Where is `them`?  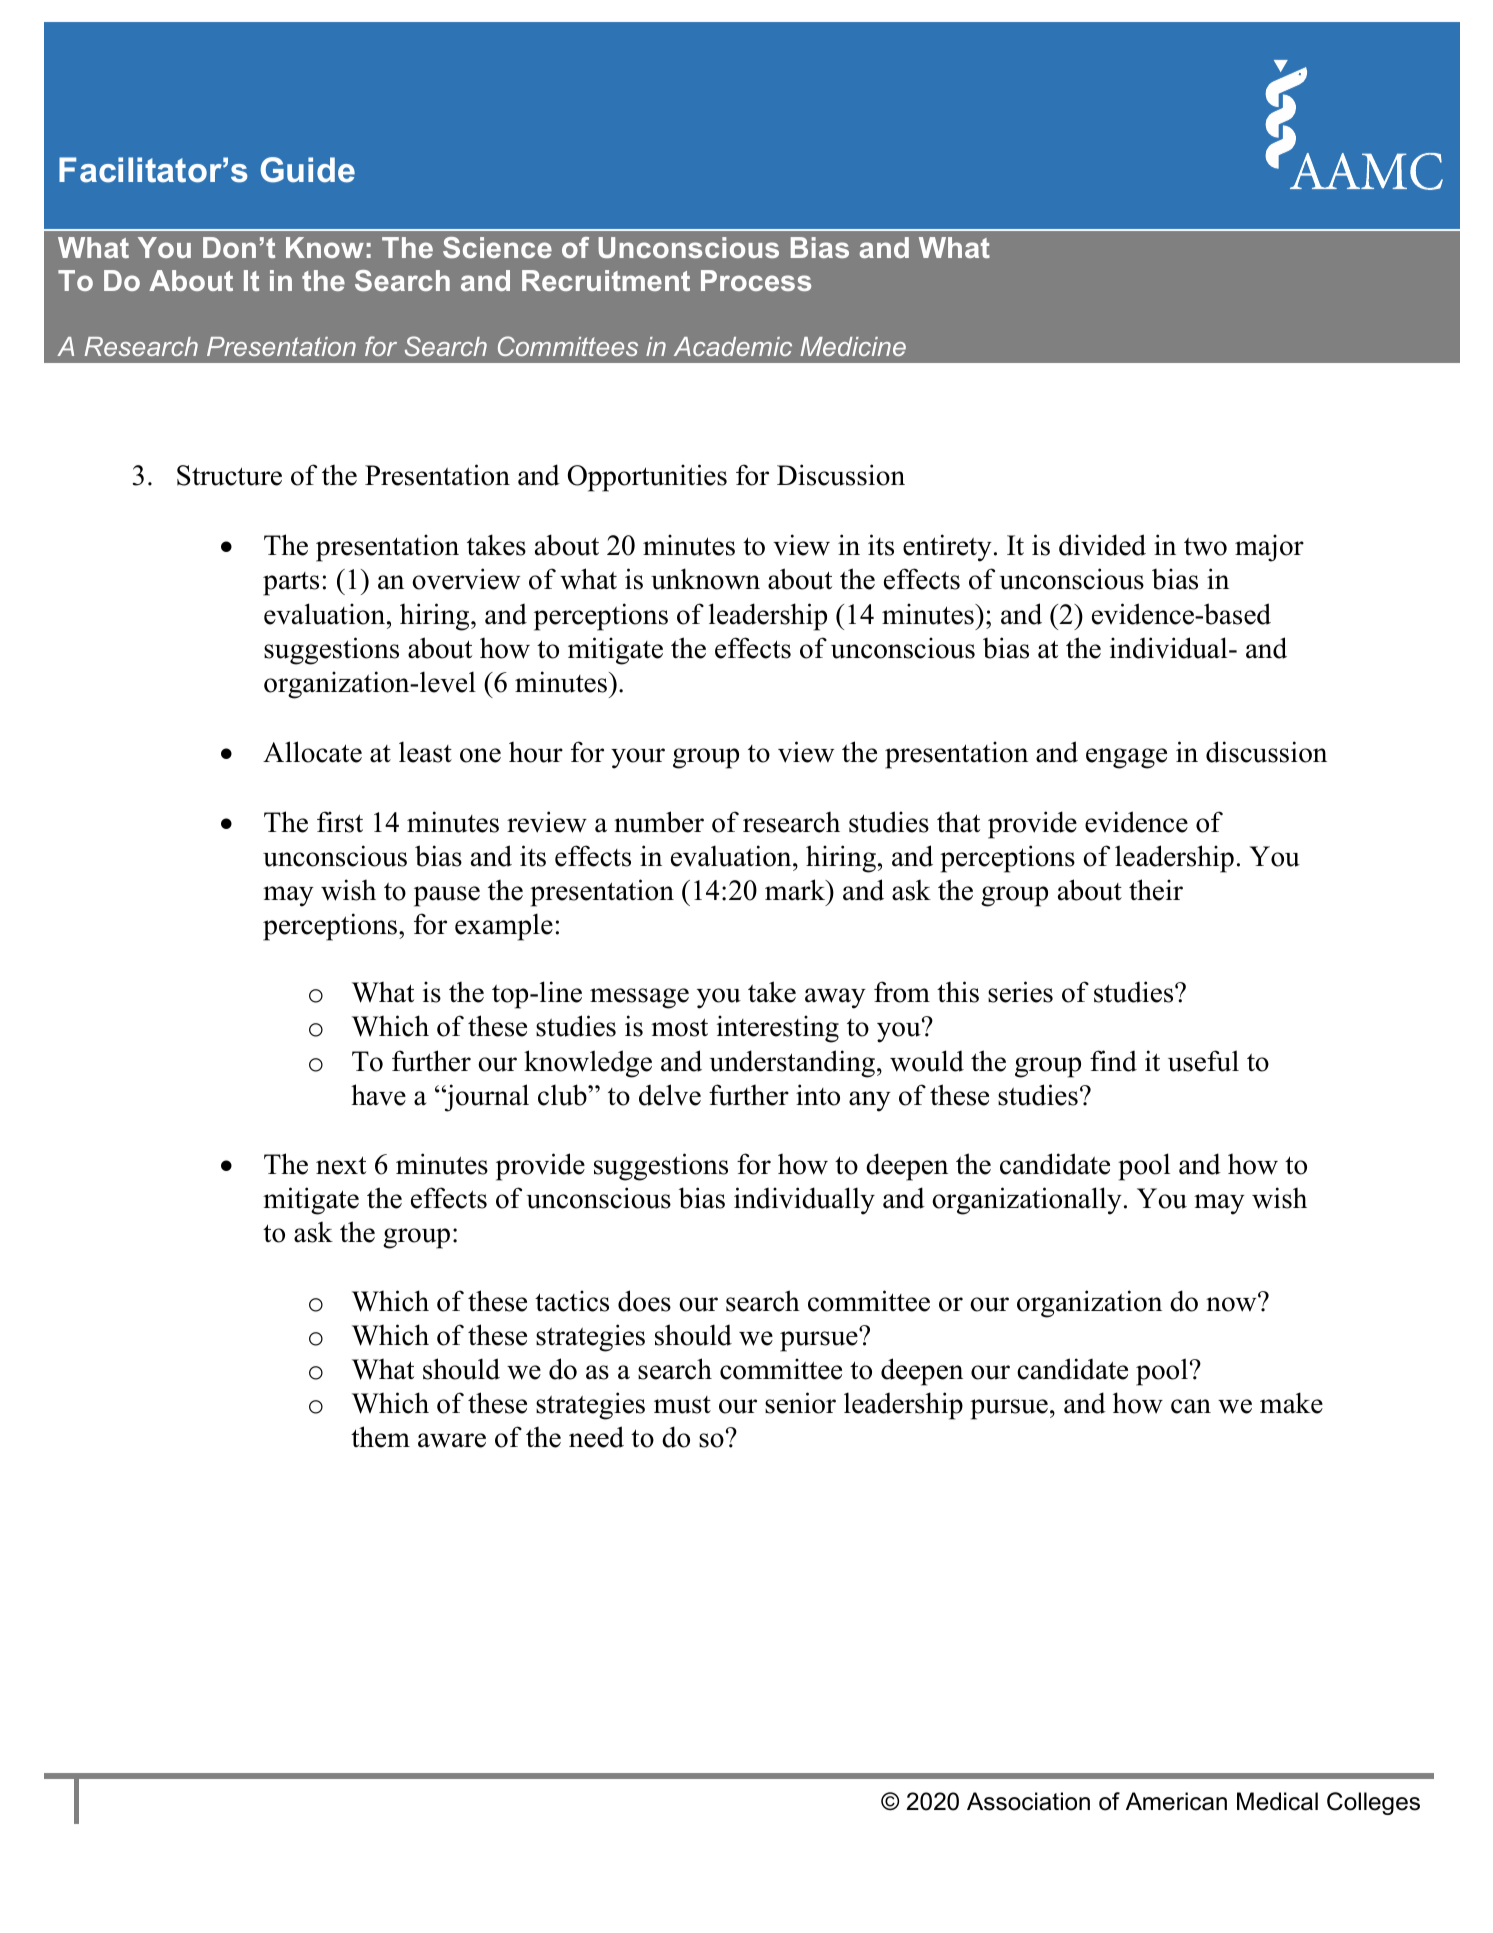
them is located at coordinates (380, 1437).
